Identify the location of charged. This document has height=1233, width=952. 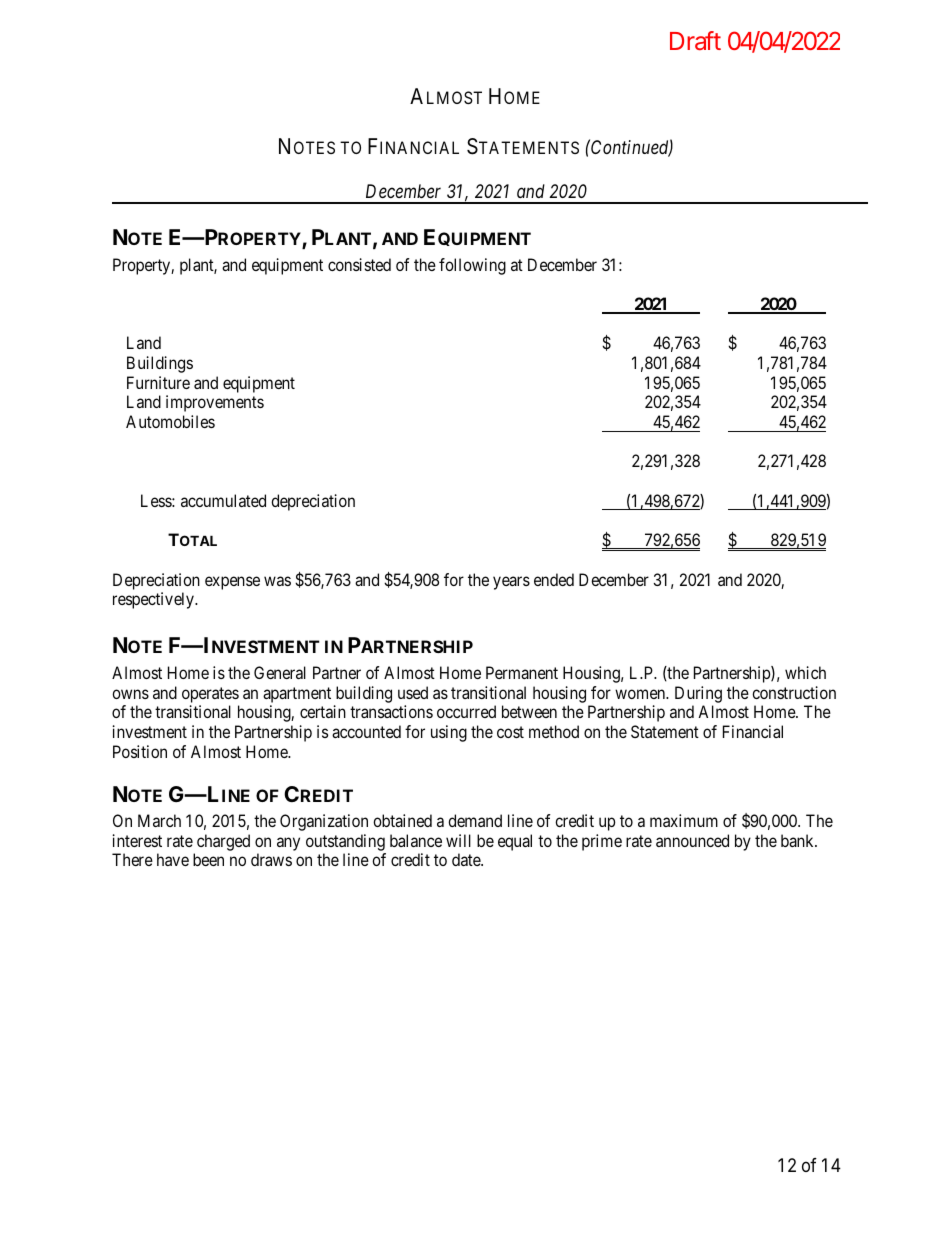
(223, 842).
